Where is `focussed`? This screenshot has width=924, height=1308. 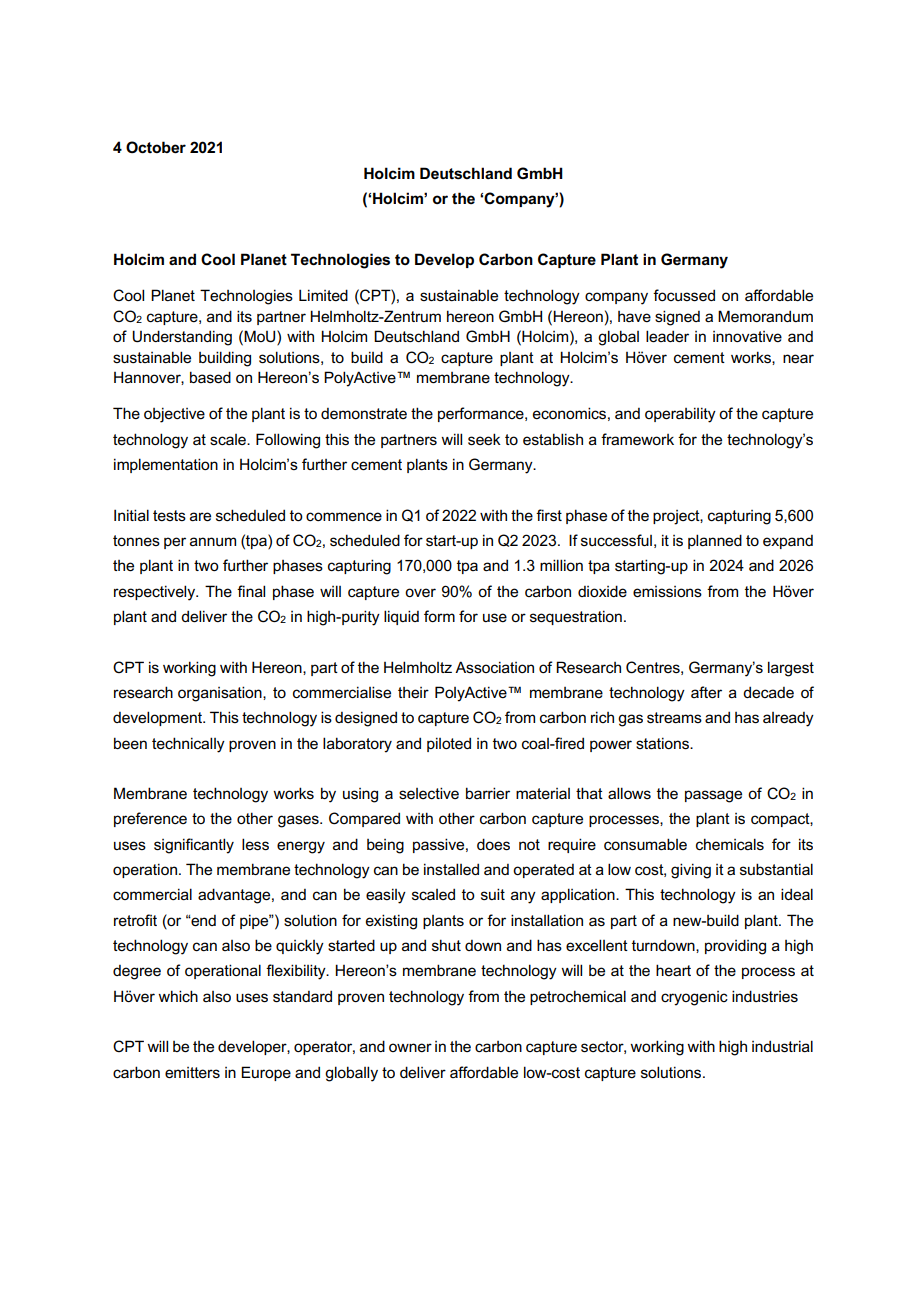 focussed is located at coordinates (684, 295).
